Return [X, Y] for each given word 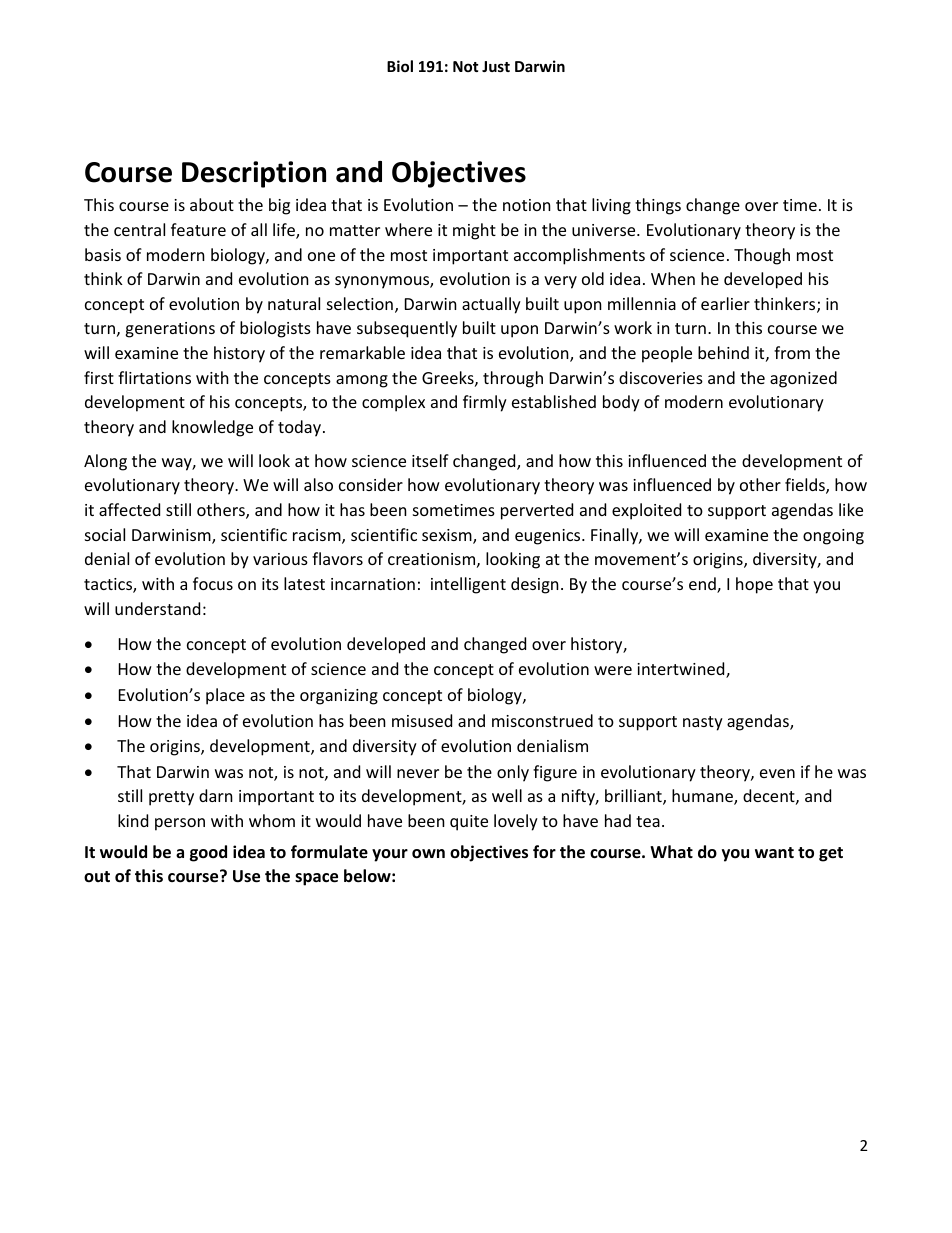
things [658, 206]
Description [254, 174]
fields [806, 486]
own [428, 854]
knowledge [212, 428]
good [208, 853]
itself [430, 460]
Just [496, 66]
